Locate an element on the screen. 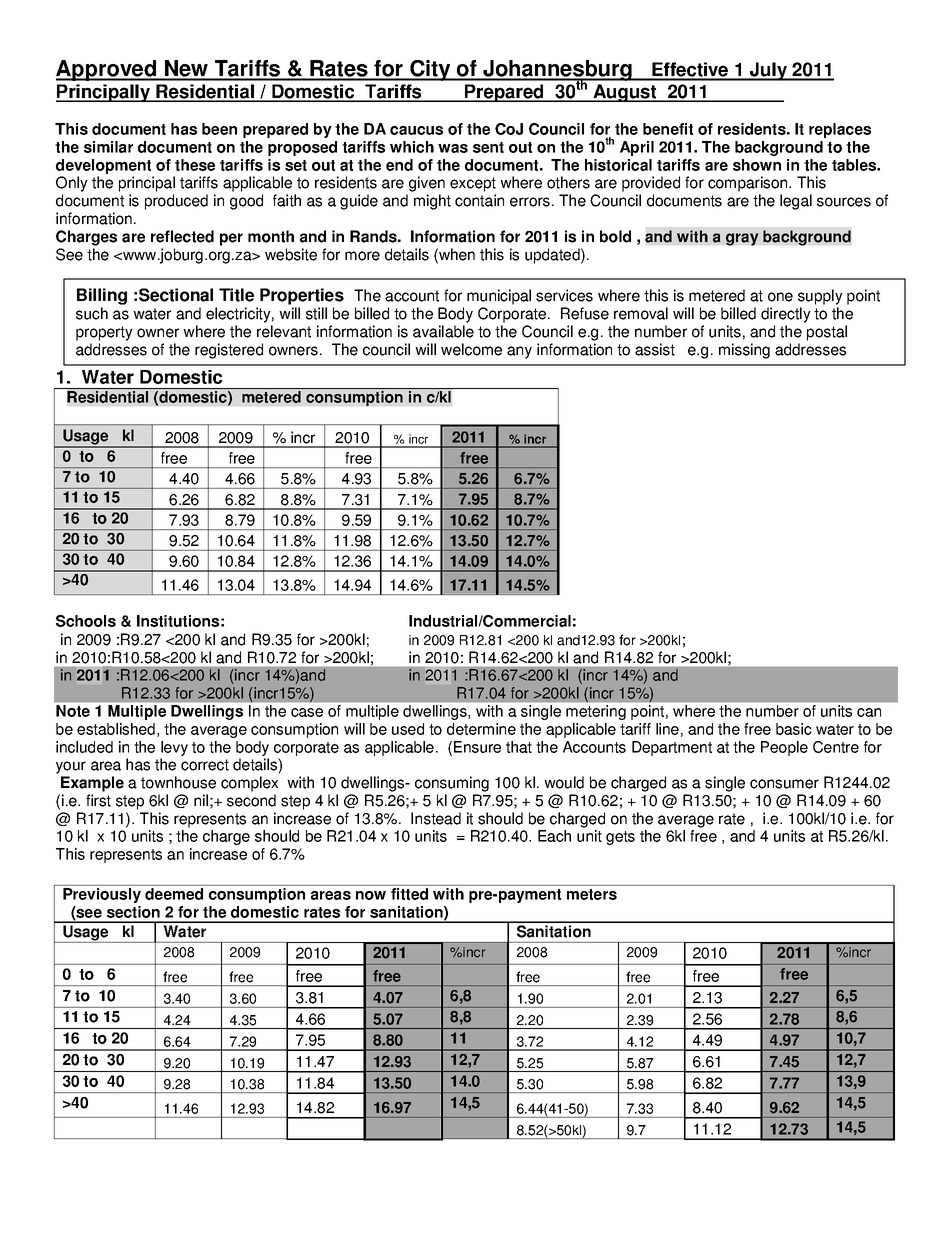 The height and width of the screenshot is (1233, 952). caucus is located at coordinates (416, 130).
